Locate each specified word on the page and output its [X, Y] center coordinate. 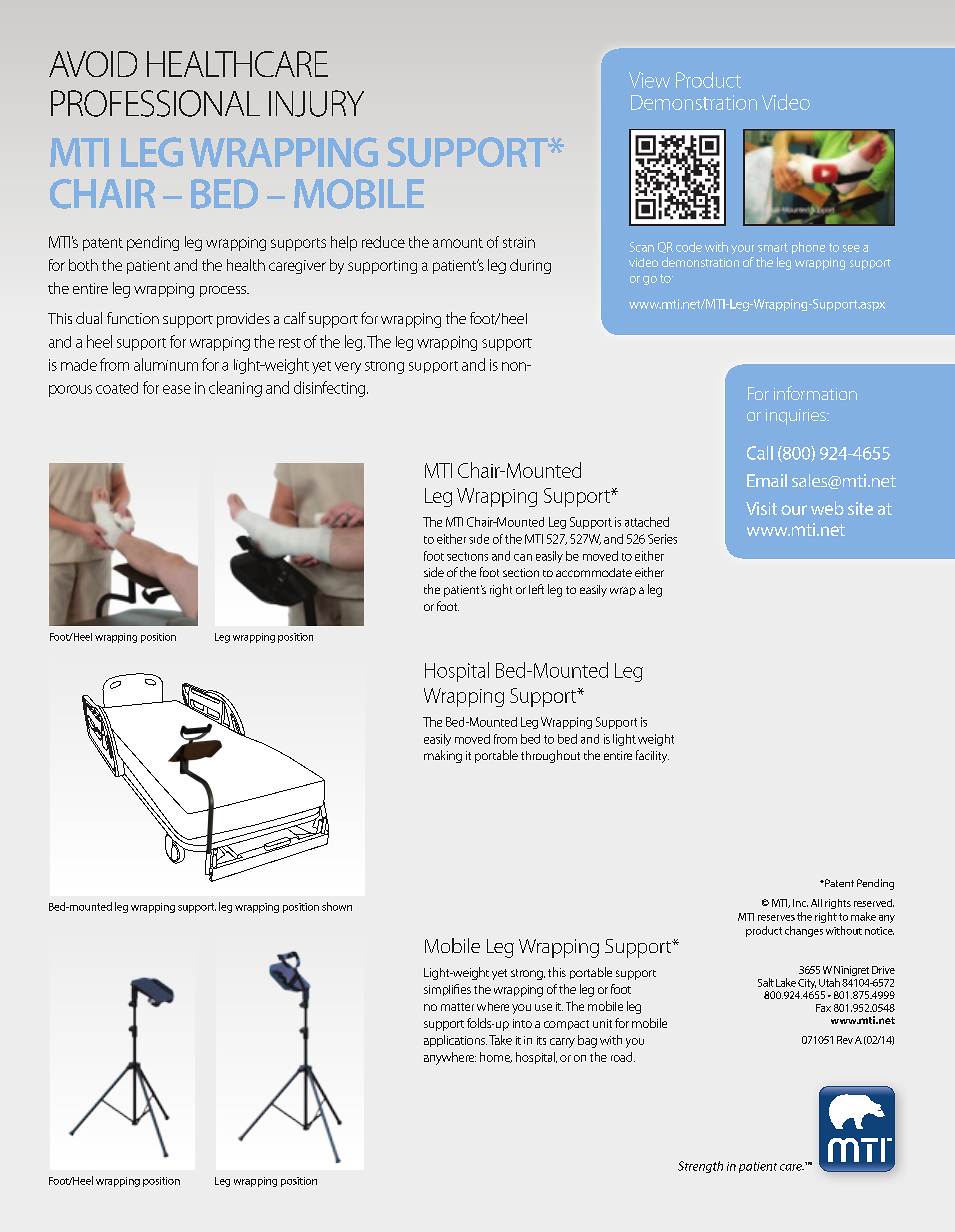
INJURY [316, 103]
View [649, 80]
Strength [700, 1167]
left [536, 589]
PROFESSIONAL [155, 103]
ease [177, 389]
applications [455, 1041]
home [496, 1057]
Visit [761, 508]
